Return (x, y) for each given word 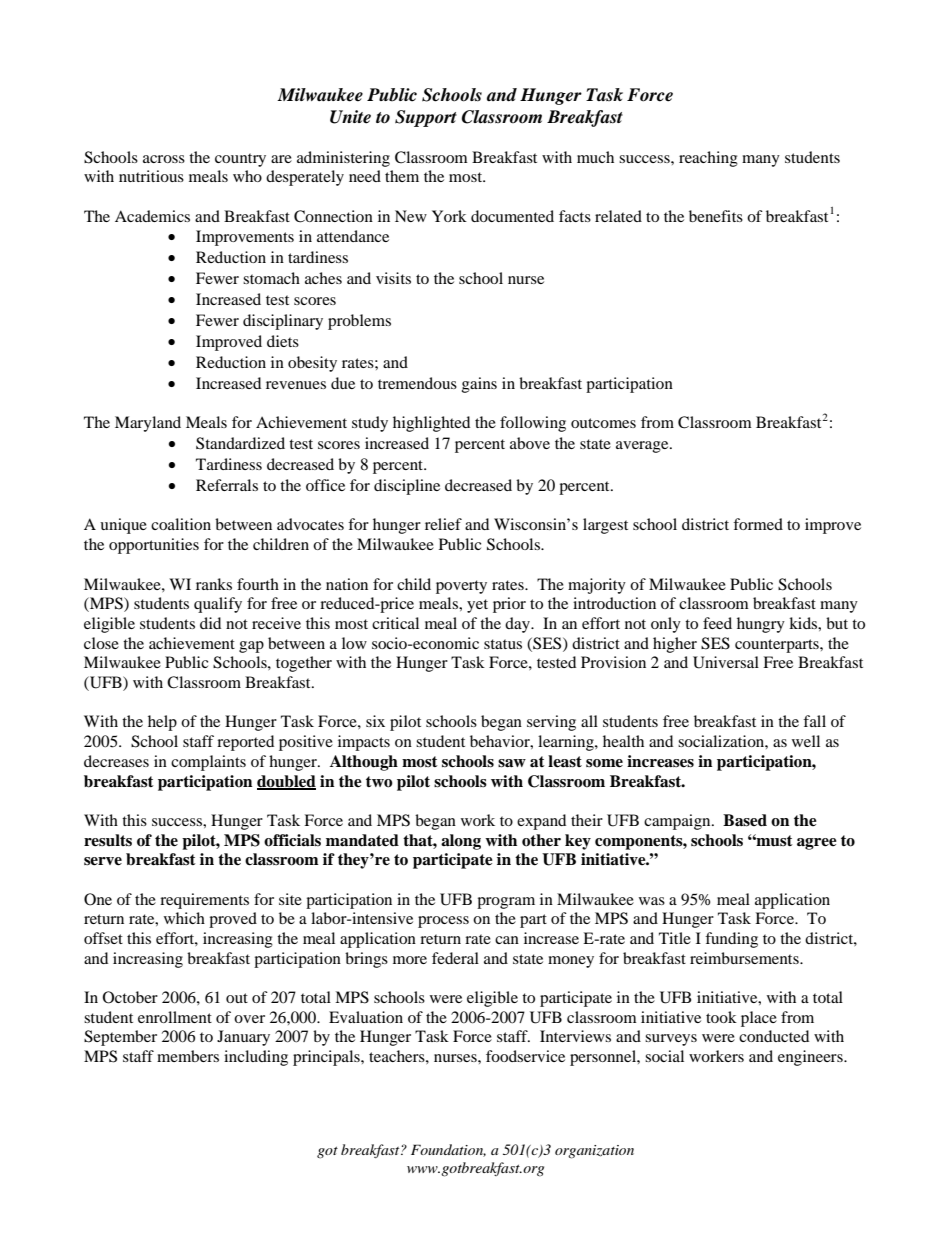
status (503, 644)
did (210, 623)
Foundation (448, 1150)
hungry (761, 625)
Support (426, 118)
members (188, 1056)
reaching (708, 159)
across (164, 159)
